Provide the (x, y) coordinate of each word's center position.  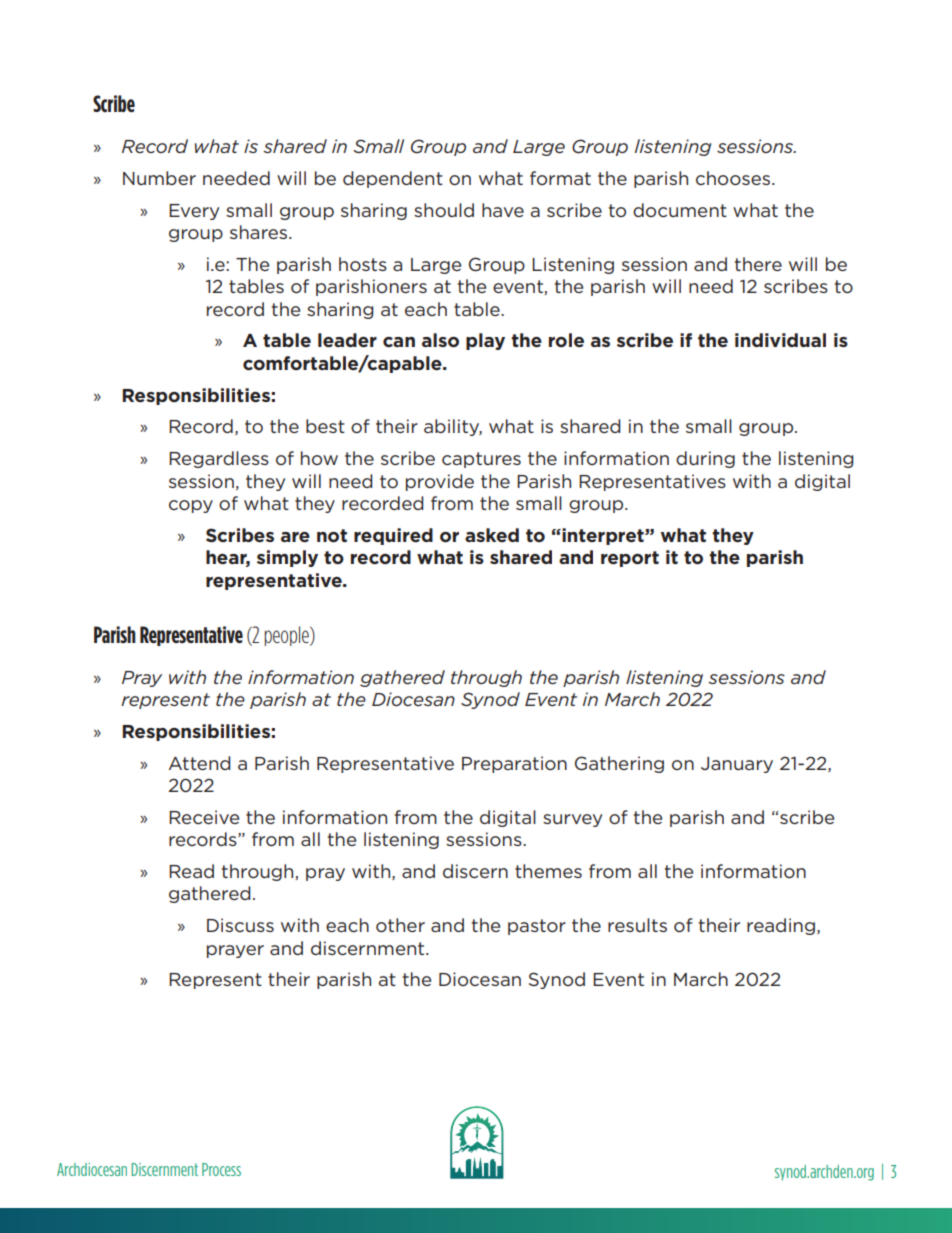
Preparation (514, 764)
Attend (200, 763)
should (444, 210)
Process (221, 1169)
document (680, 210)
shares (260, 232)
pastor (537, 927)
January (737, 765)
